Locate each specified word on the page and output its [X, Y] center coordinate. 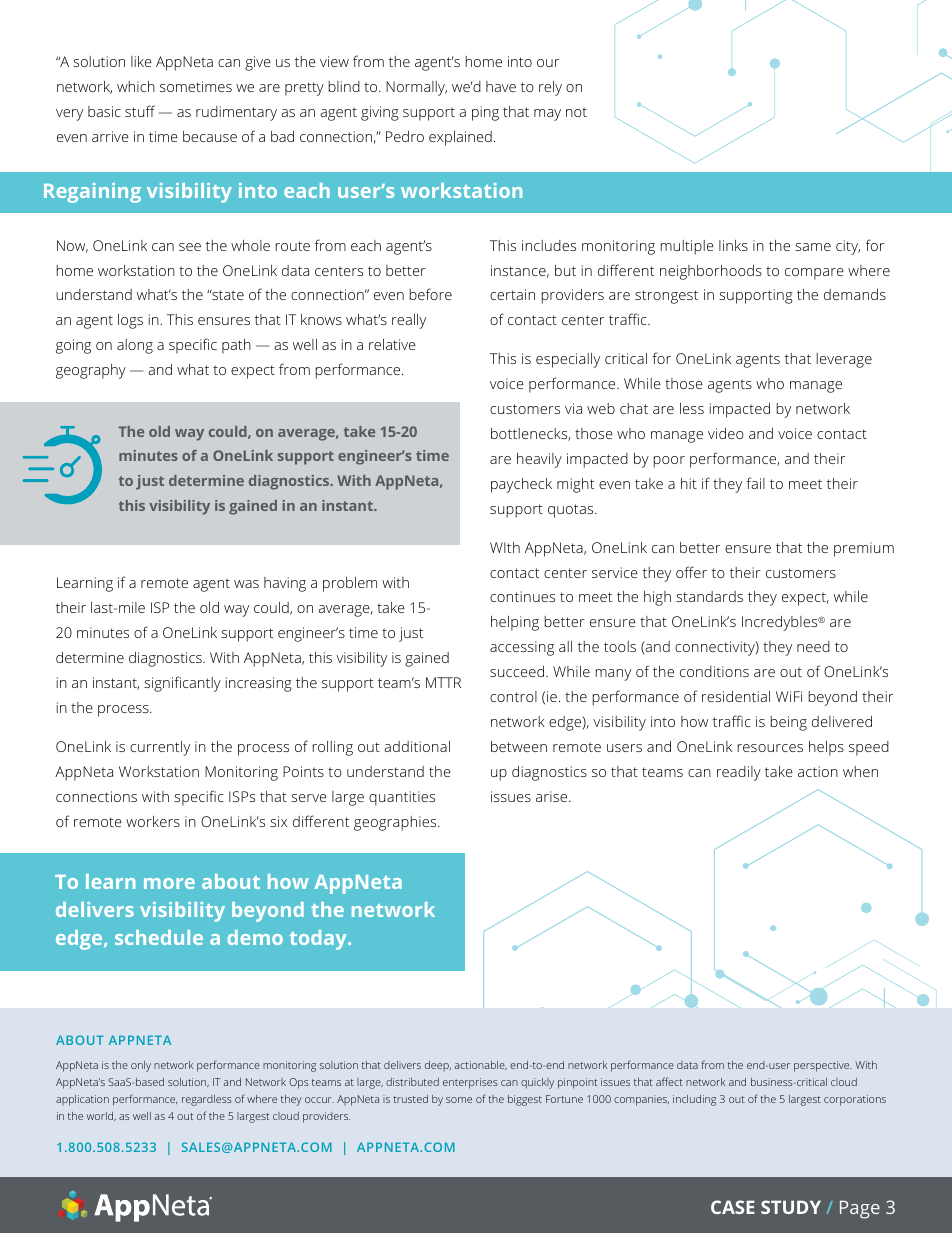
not [576, 112]
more [169, 883]
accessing [522, 648]
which [136, 86]
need [813, 646]
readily [739, 773]
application [82, 1100]
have [501, 86]
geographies [396, 823]
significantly [182, 684]
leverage [844, 360]
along [135, 346]
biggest [525, 1100]
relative [392, 344]
